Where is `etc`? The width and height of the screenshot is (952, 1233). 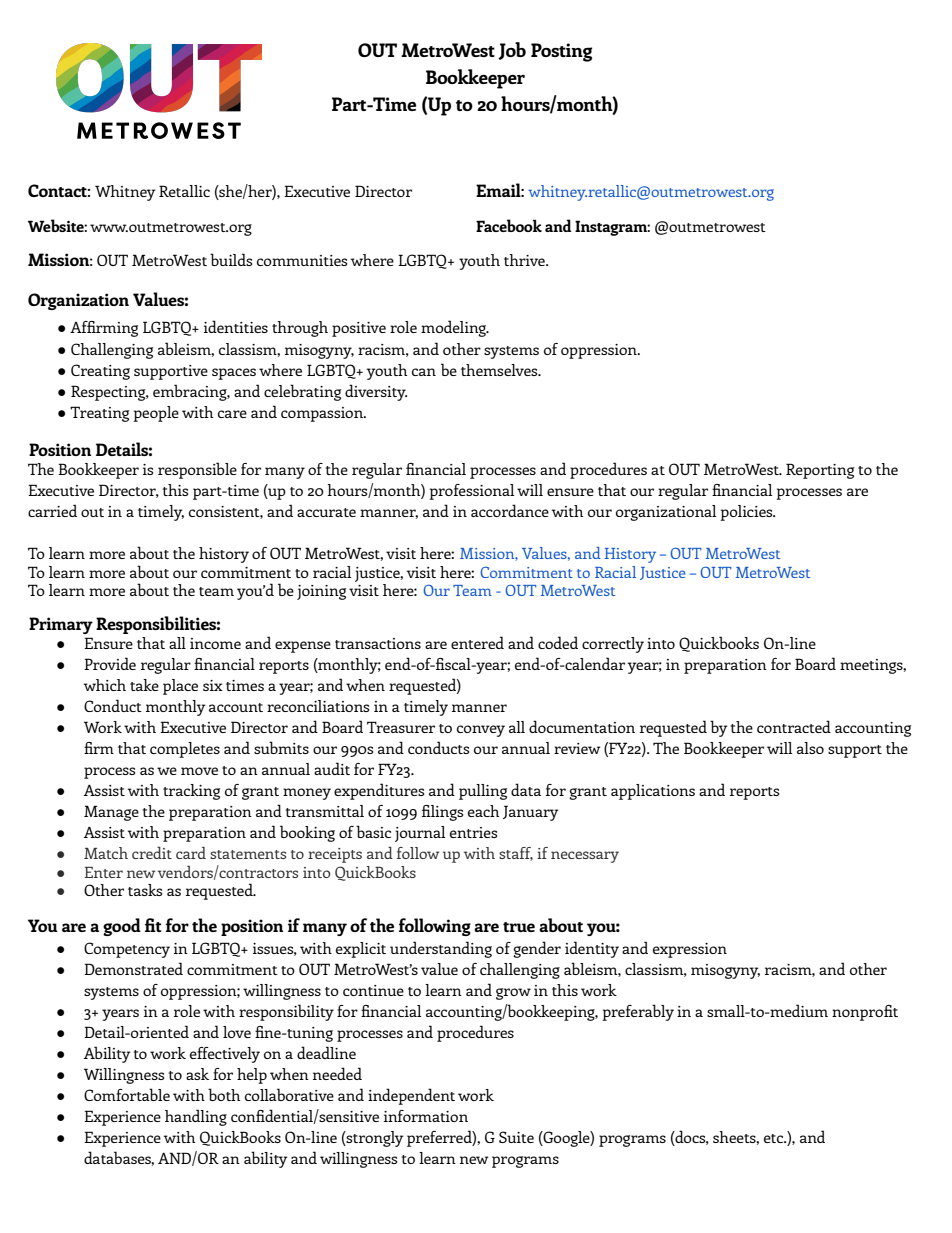 etc is located at coordinates (775, 1138).
